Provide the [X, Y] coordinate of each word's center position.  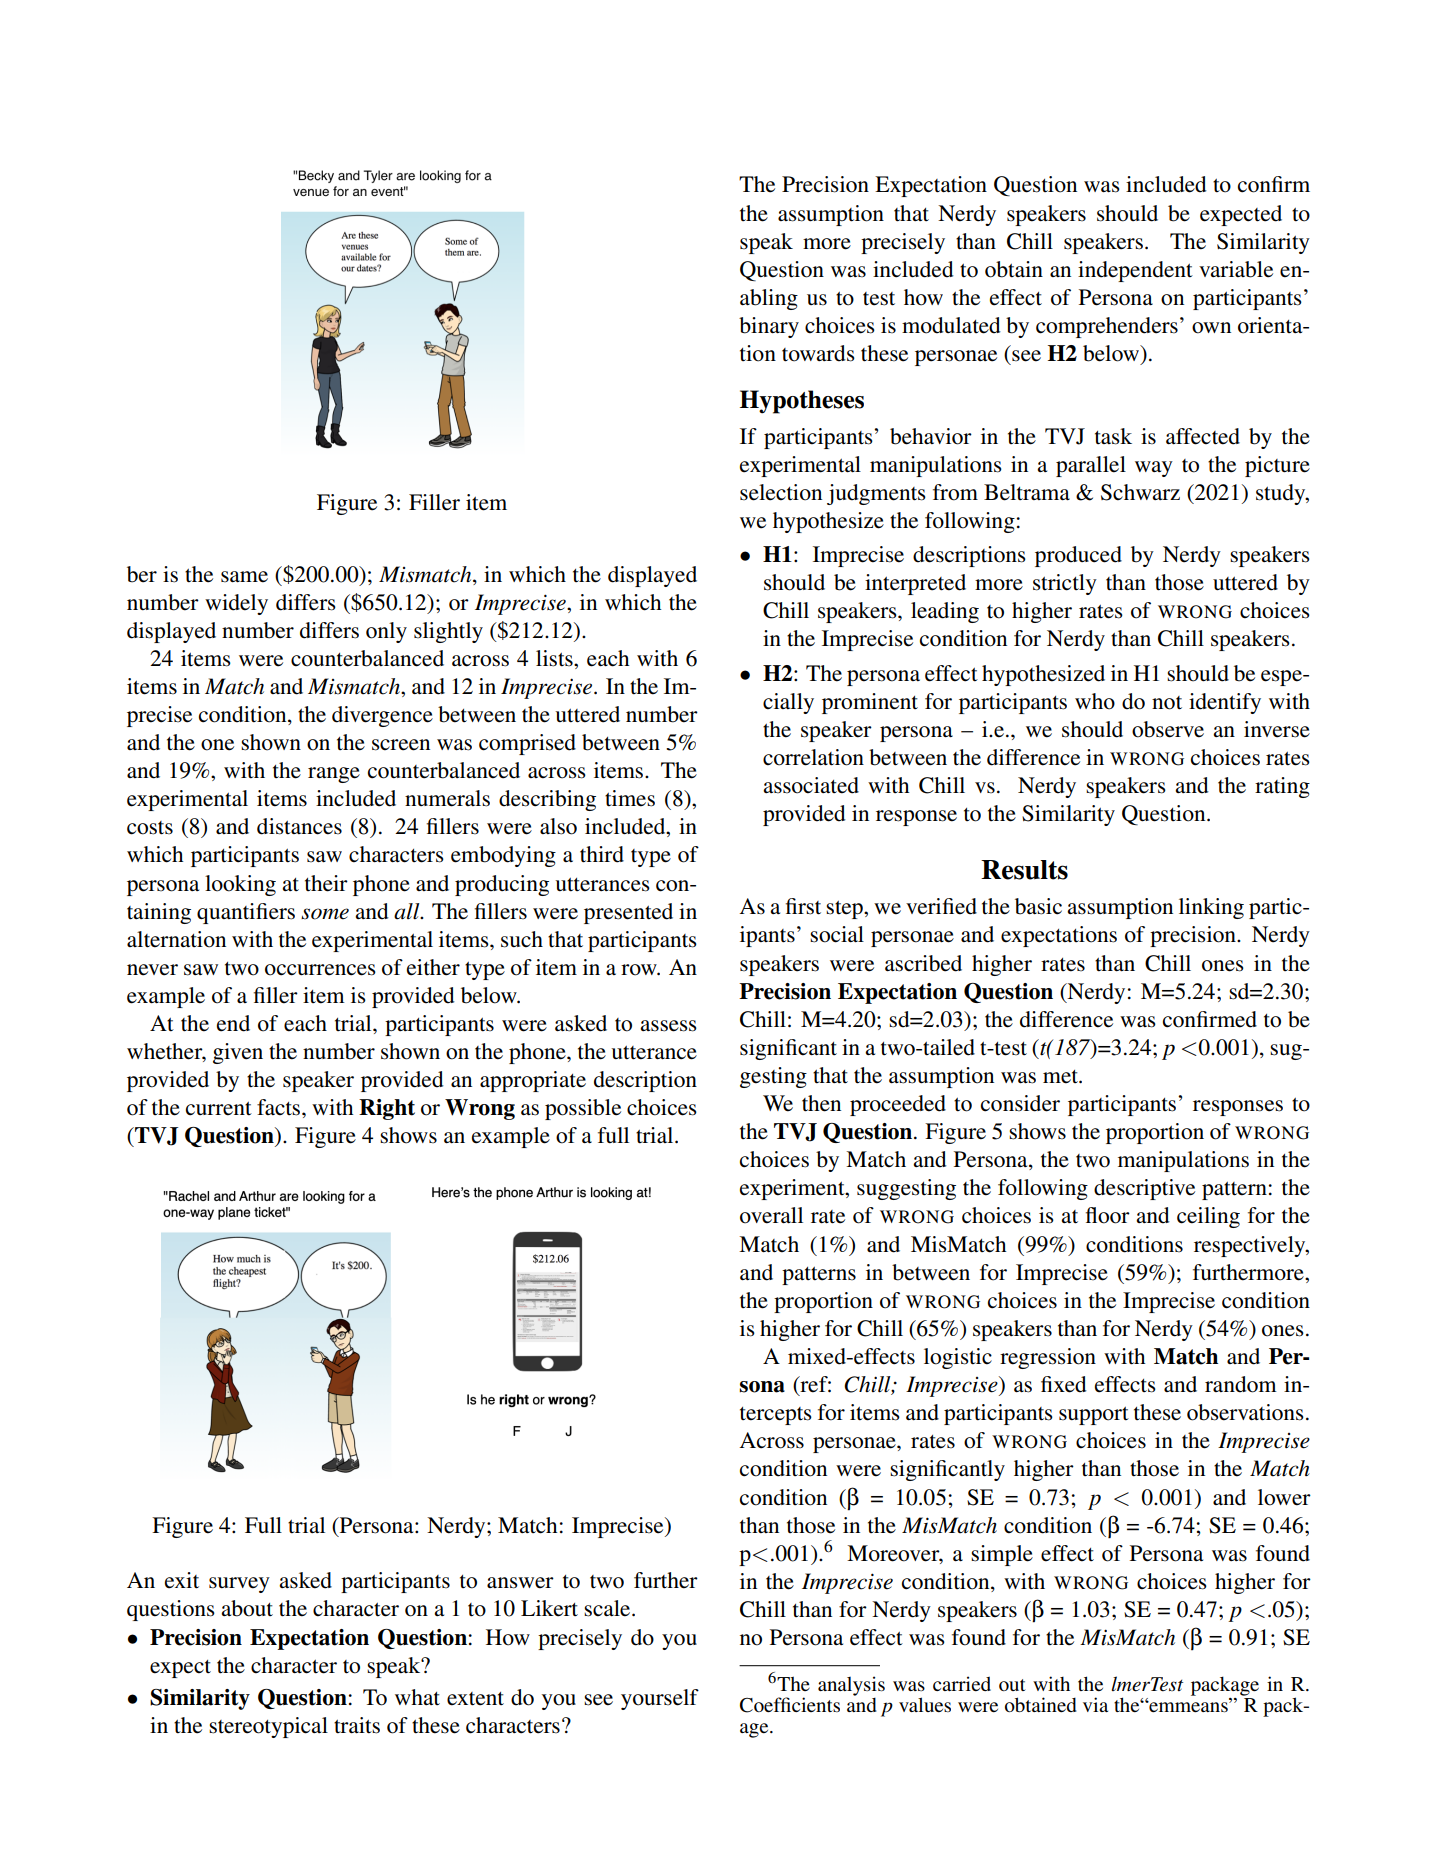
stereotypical [268, 1727]
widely [236, 604]
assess [668, 1026]
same [244, 577]
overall [771, 1215]
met [1061, 1077]
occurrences [320, 970]
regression [1048, 1358]
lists [555, 658]
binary [769, 327]
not [1167, 703]
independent [1135, 271]
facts [280, 1107]
